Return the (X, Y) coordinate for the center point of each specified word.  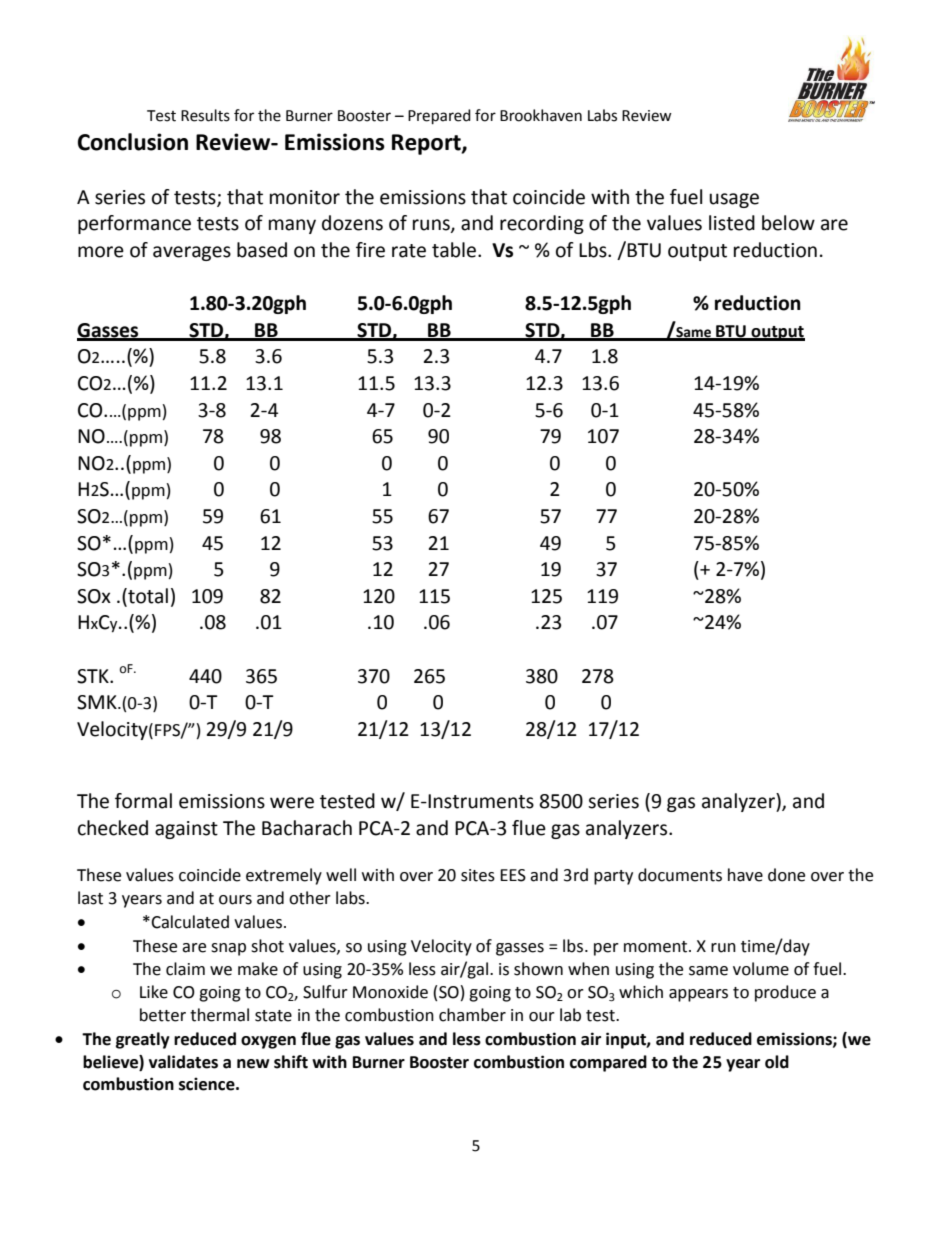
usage (734, 200)
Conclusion (133, 142)
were (292, 803)
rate (409, 251)
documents (680, 875)
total (147, 597)
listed (732, 223)
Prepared (439, 117)
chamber (472, 1015)
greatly (143, 1040)
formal (143, 801)
